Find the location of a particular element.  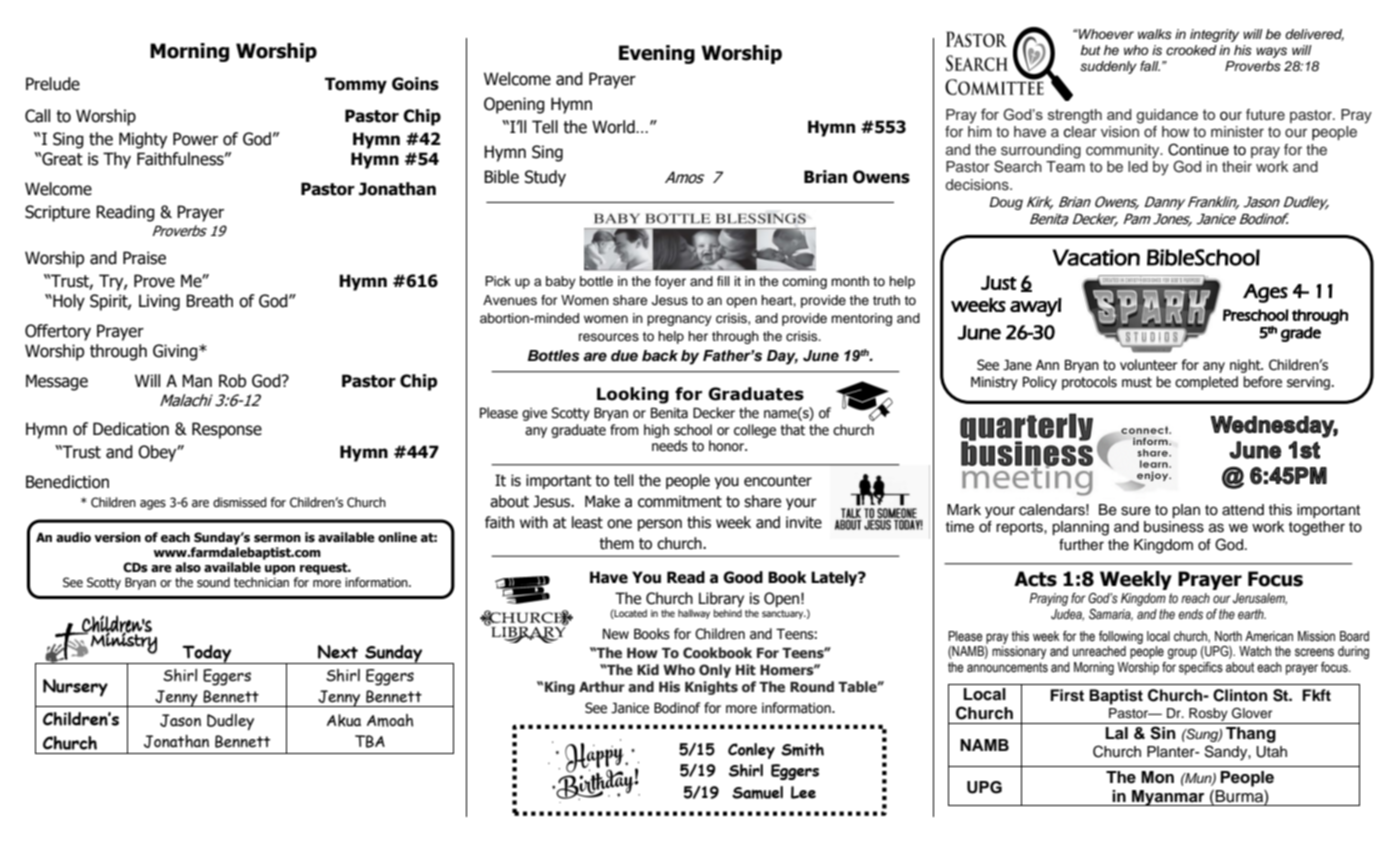

version is located at coordinates (117, 537).
